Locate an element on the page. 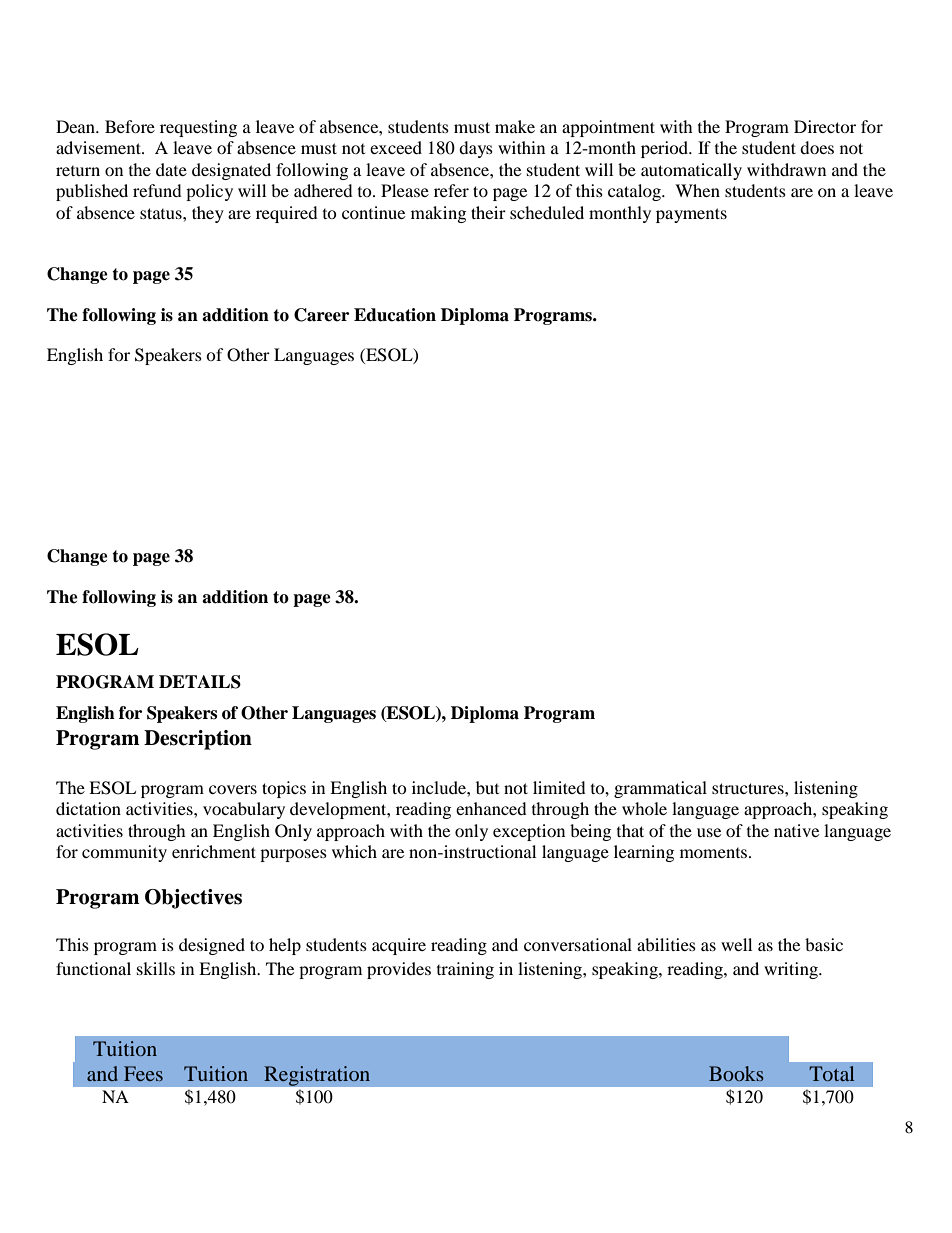 The width and height of the page is (952, 1233). Career is located at coordinates (321, 315).
